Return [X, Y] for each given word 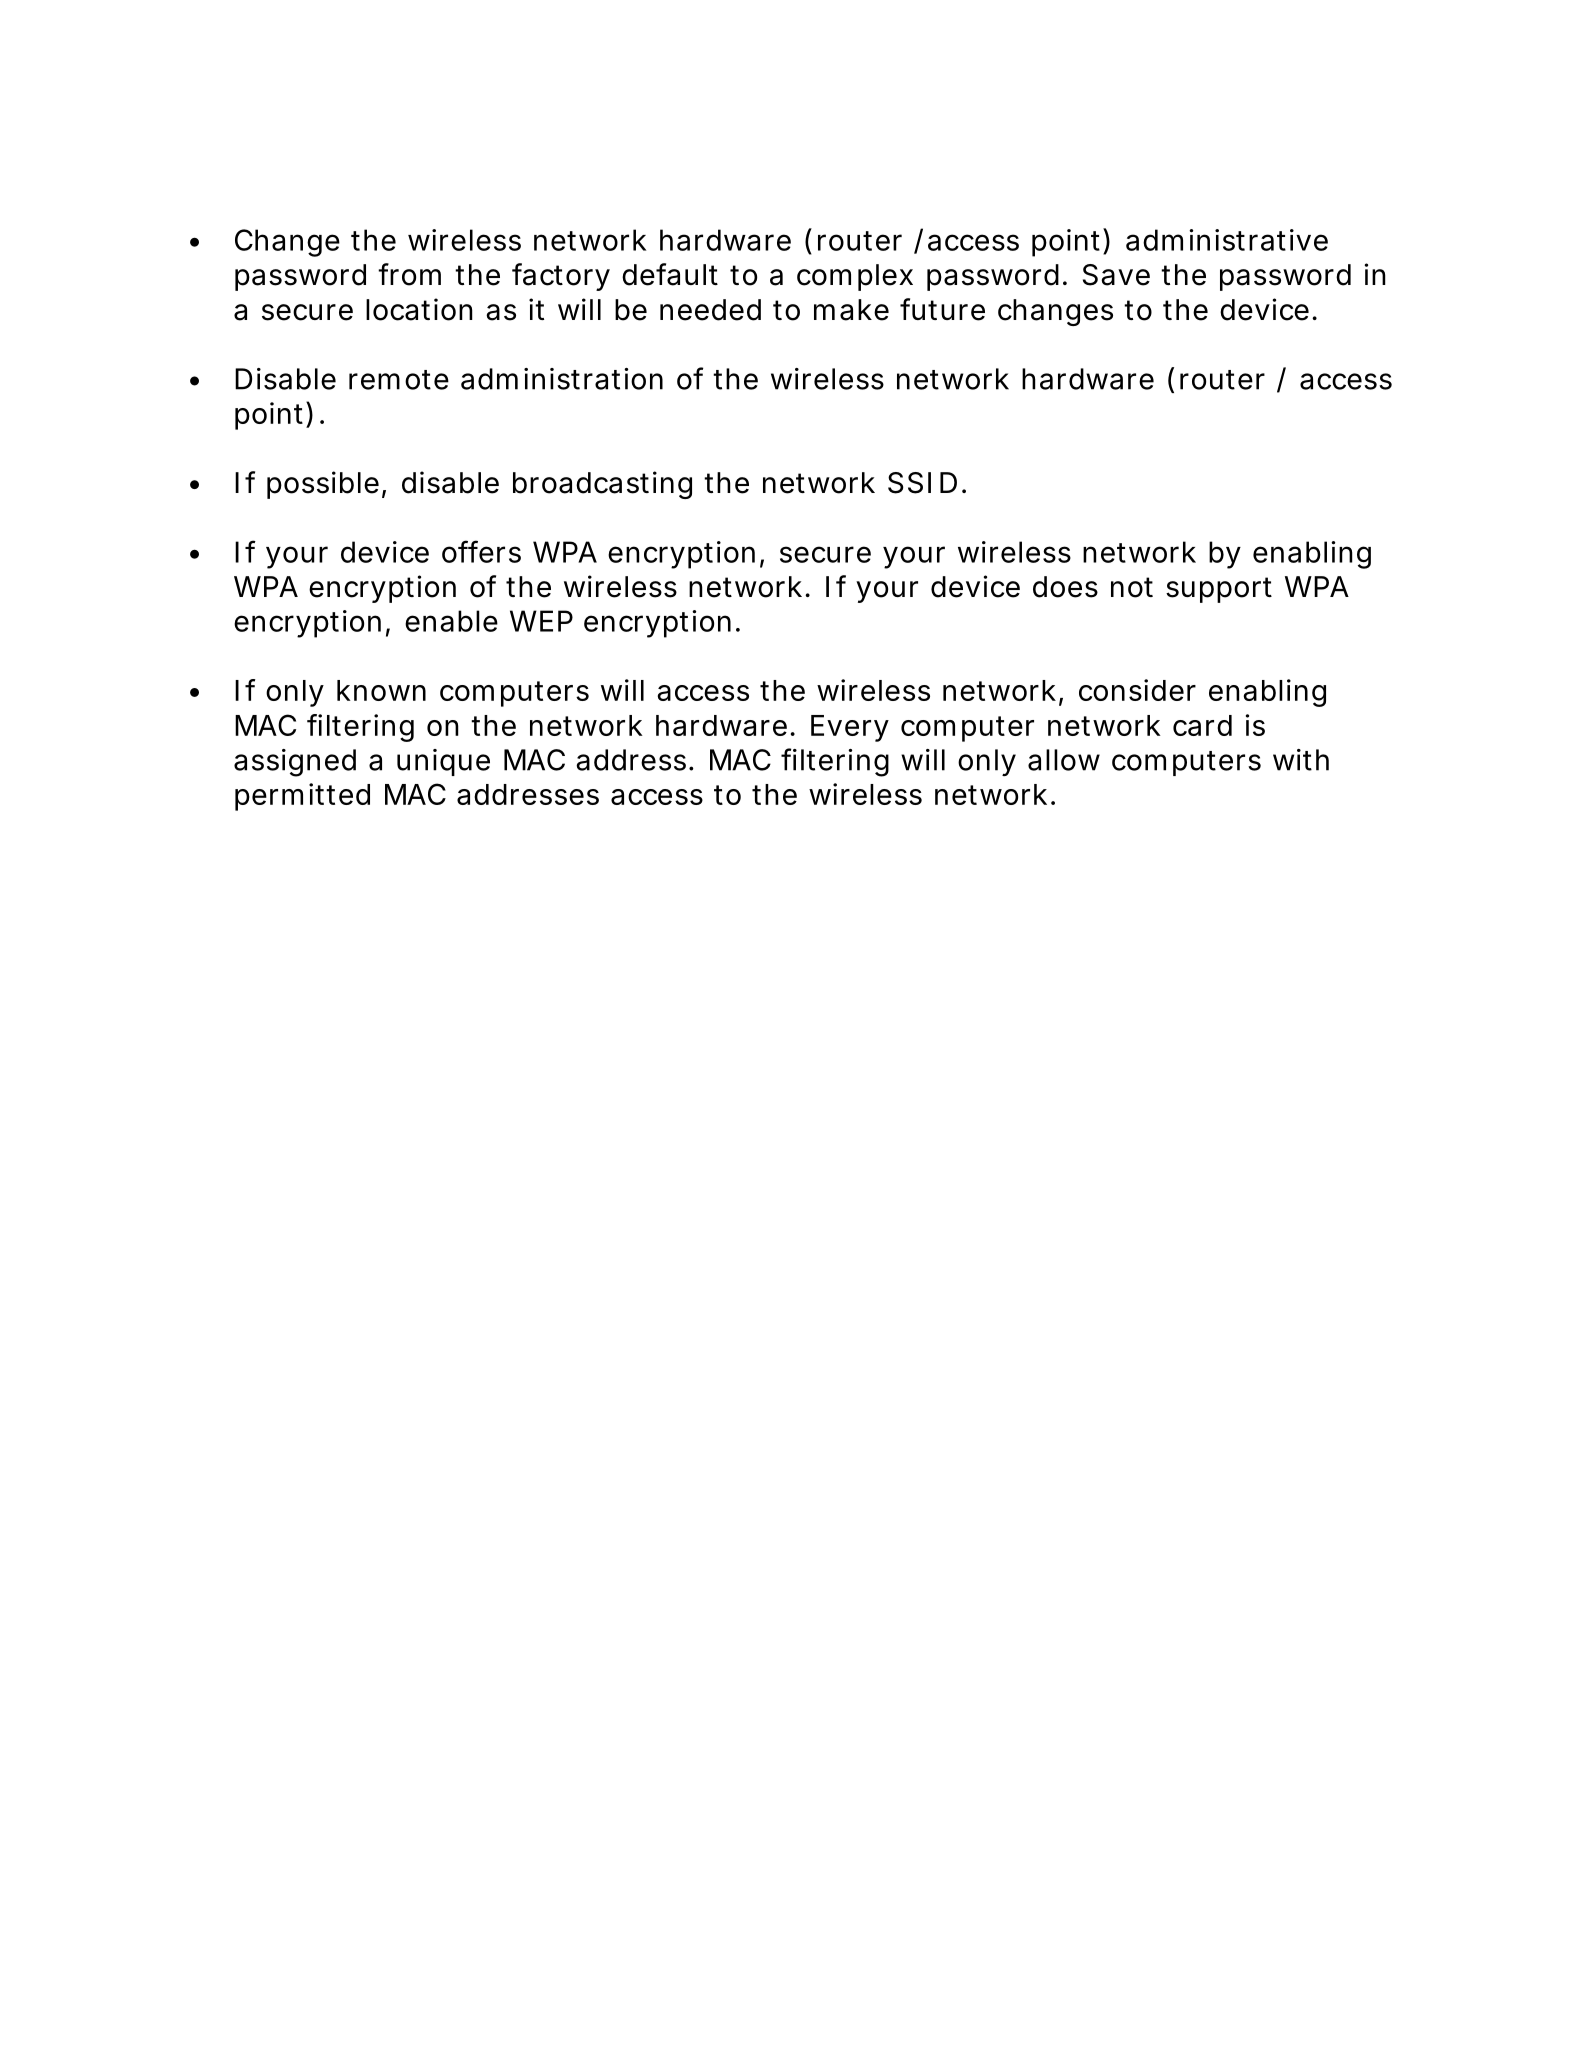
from [409, 274]
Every [850, 728]
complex [855, 277]
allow [1064, 760]
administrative [1227, 240]
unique [443, 762]
